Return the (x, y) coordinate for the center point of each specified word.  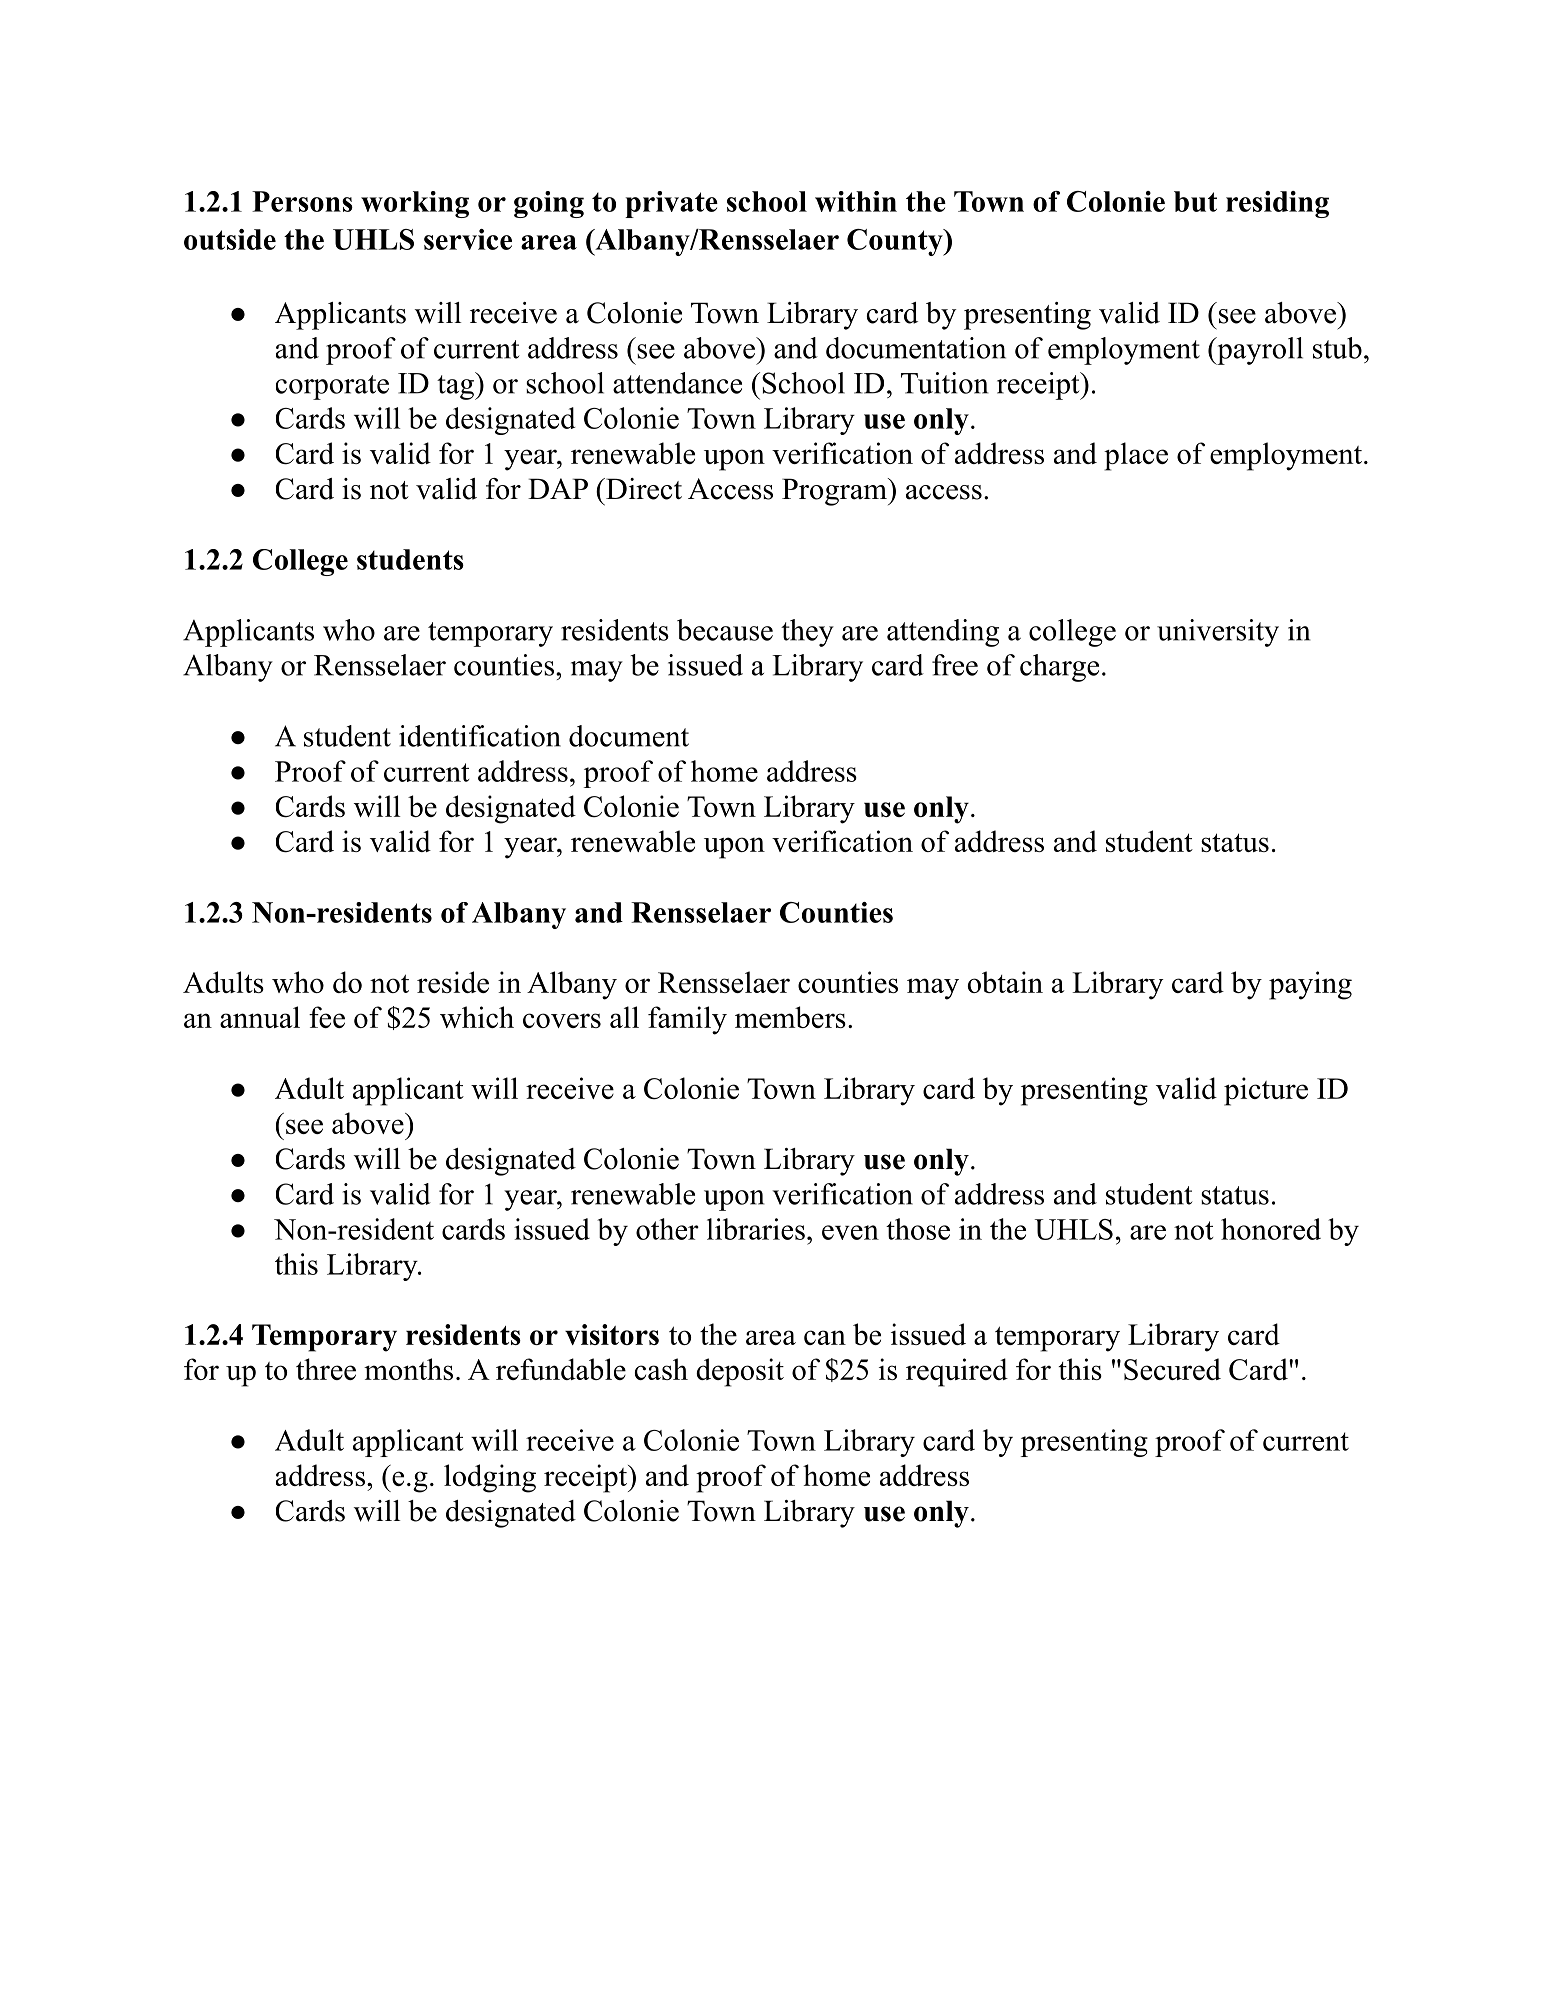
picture (1266, 1091)
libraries (756, 1229)
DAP (558, 488)
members (790, 1017)
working (415, 204)
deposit (740, 1372)
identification (480, 736)
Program (835, 492)
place (1136, 456)
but (1195, 201)
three (326, 1369)
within (856, 201)
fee (327, 1017)
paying (1310, 985)
